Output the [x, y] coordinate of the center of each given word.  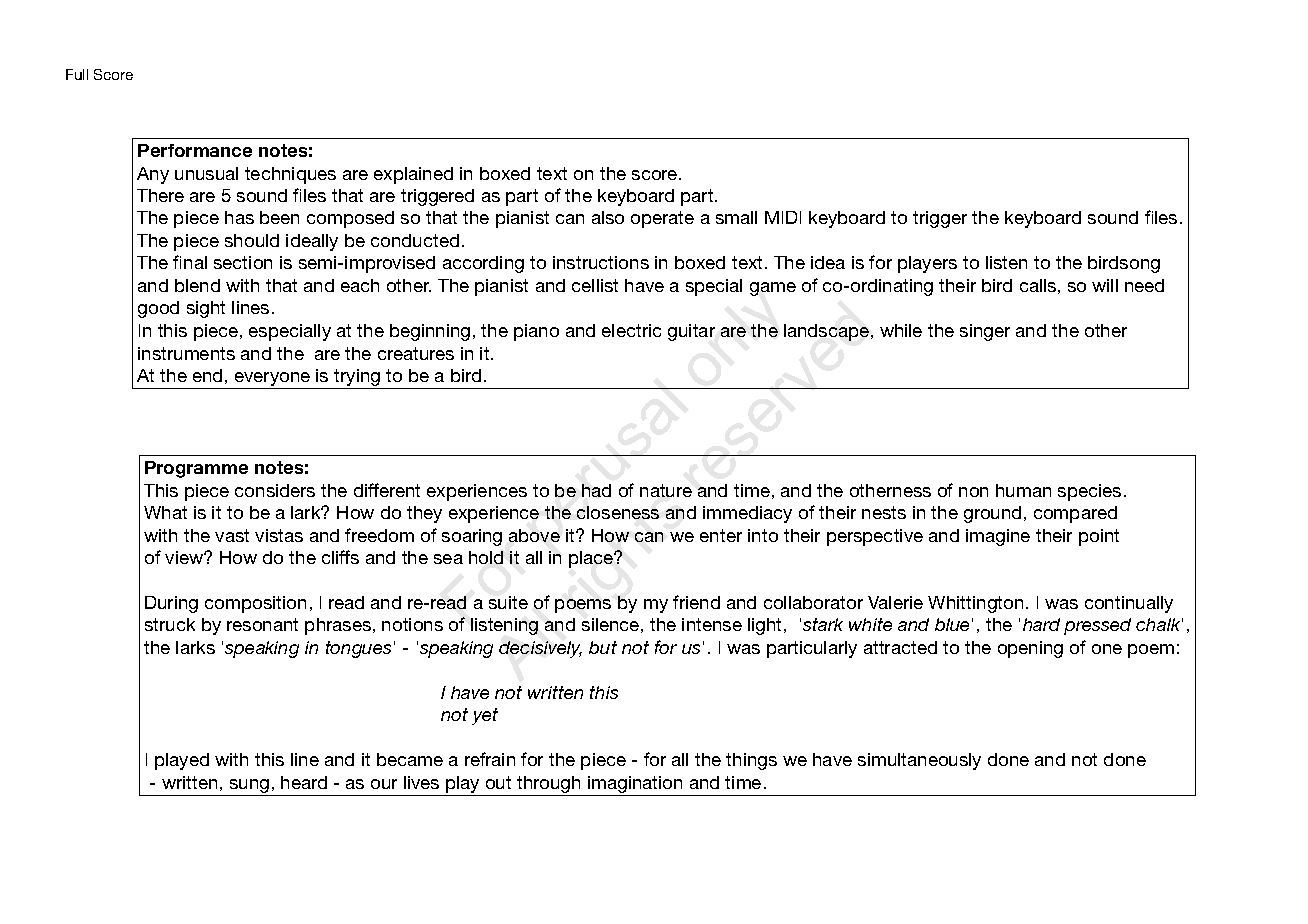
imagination [635, 784]
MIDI [783, 217]
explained [413, 175]
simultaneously [919, 761]
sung [249, 786]
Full [77, 74]
